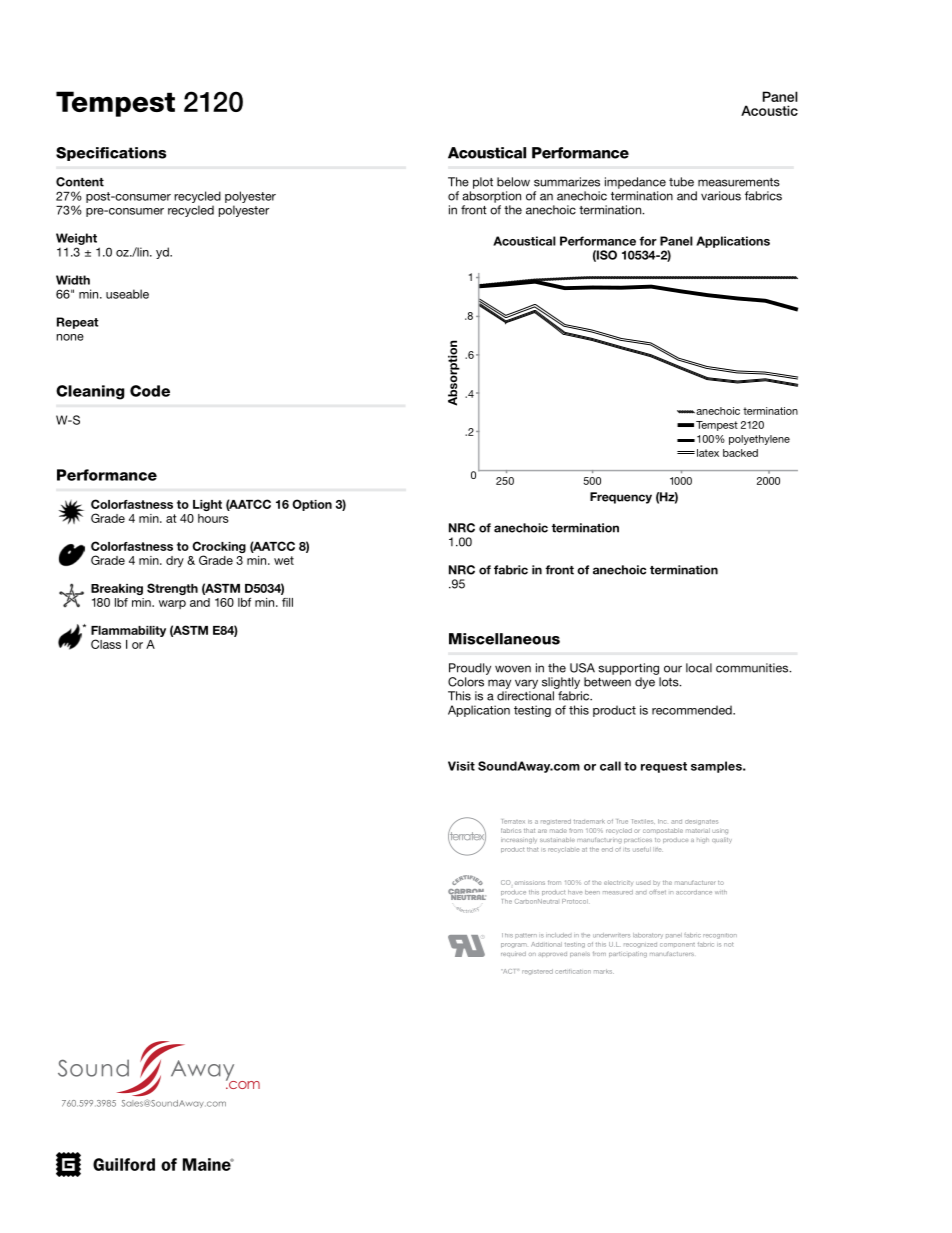 The image size is (952, 1233). I want to click on plot, so click(483, 183).
